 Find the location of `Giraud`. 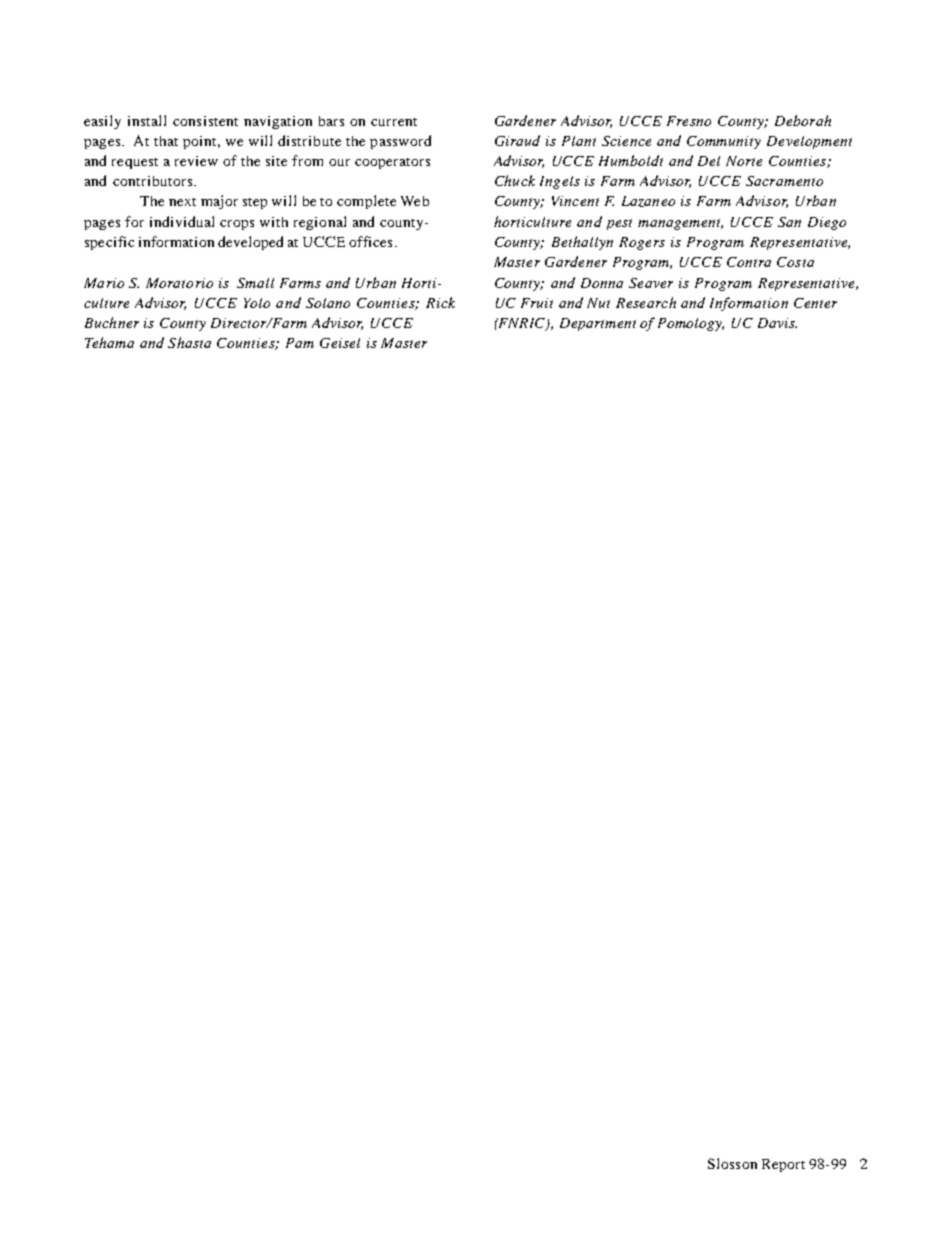

Giraud is located at coordinates (517, 140).
